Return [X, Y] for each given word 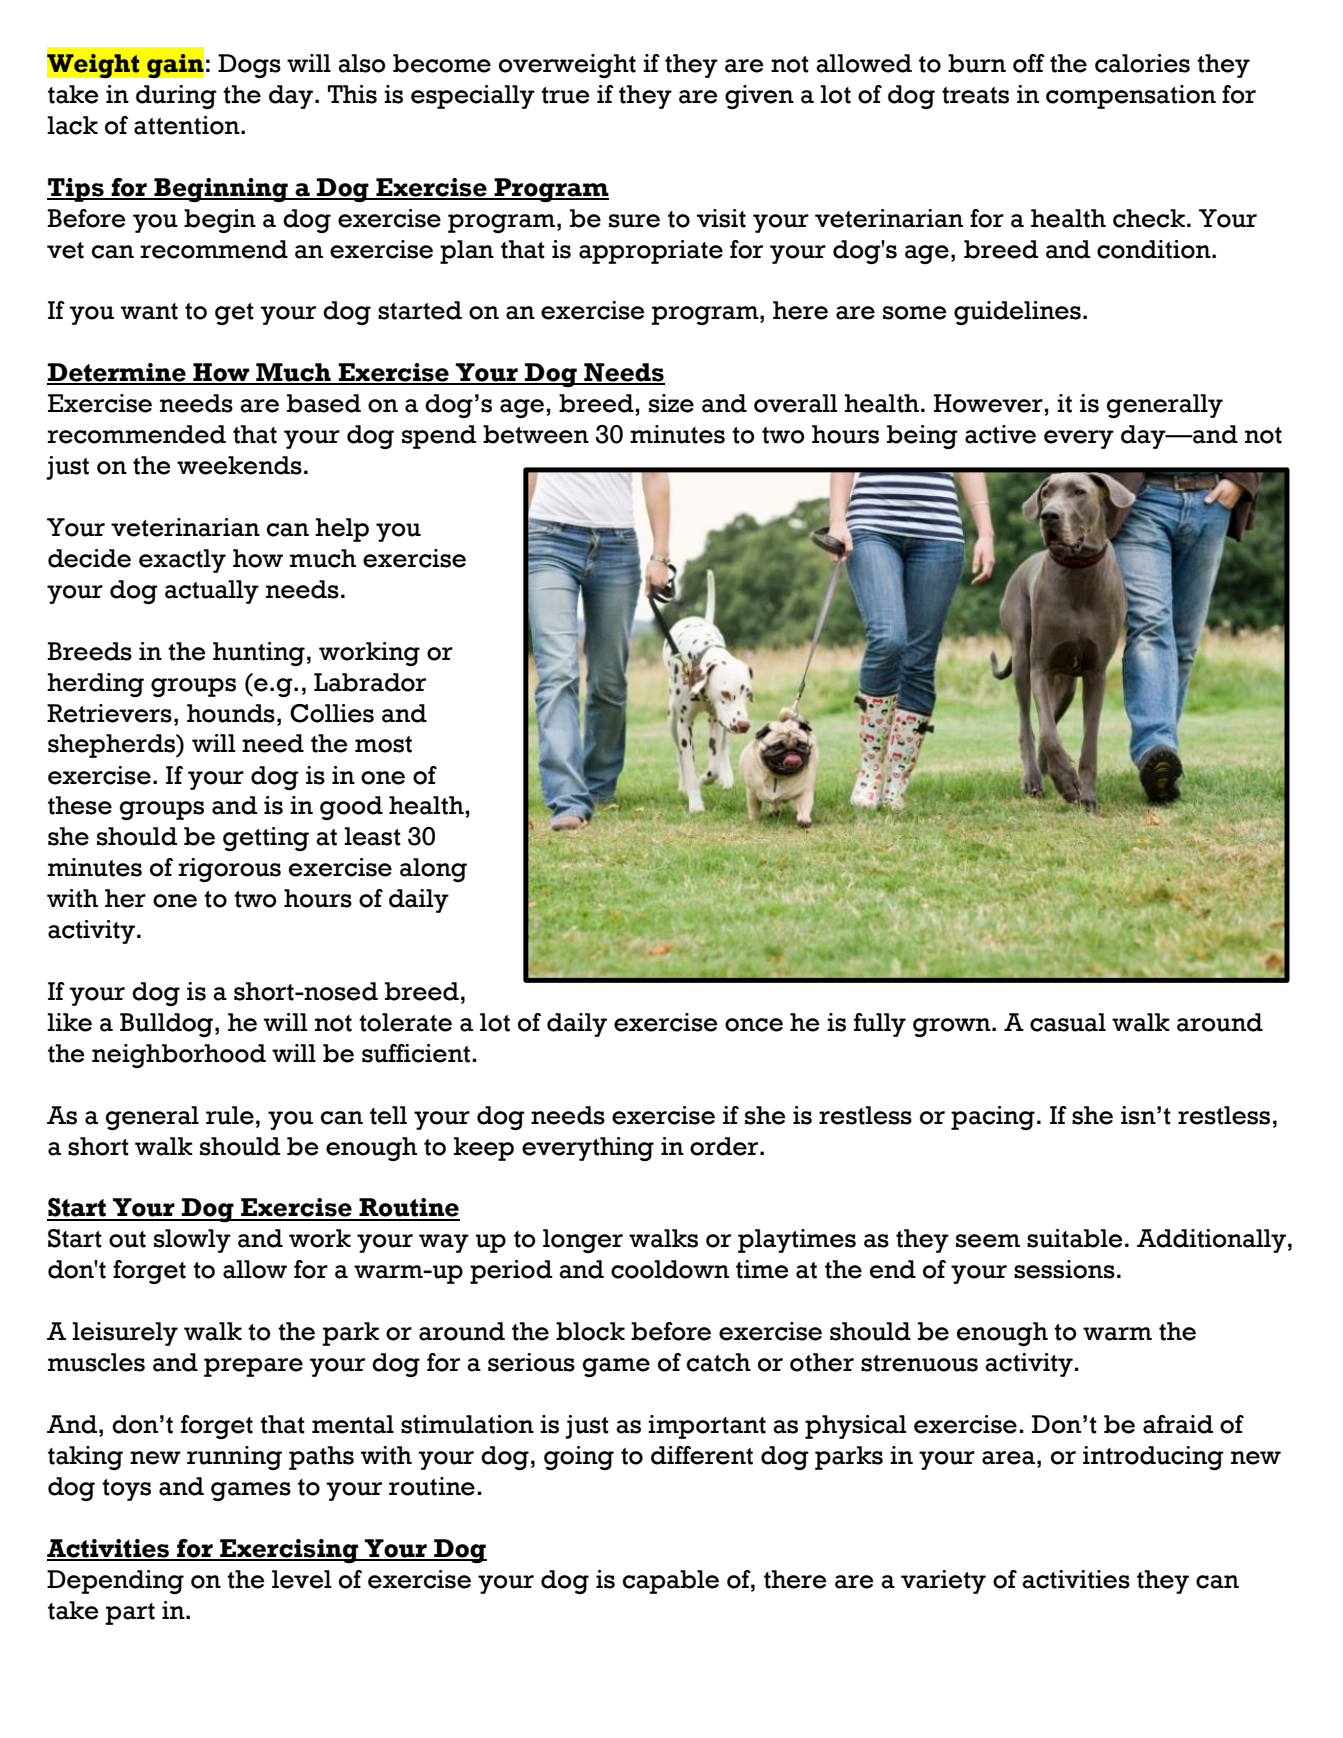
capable [671, 1582]
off [1029, 63]
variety [943, 1582]
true [565, 95]
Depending [115, 1582]
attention [188, 125]
